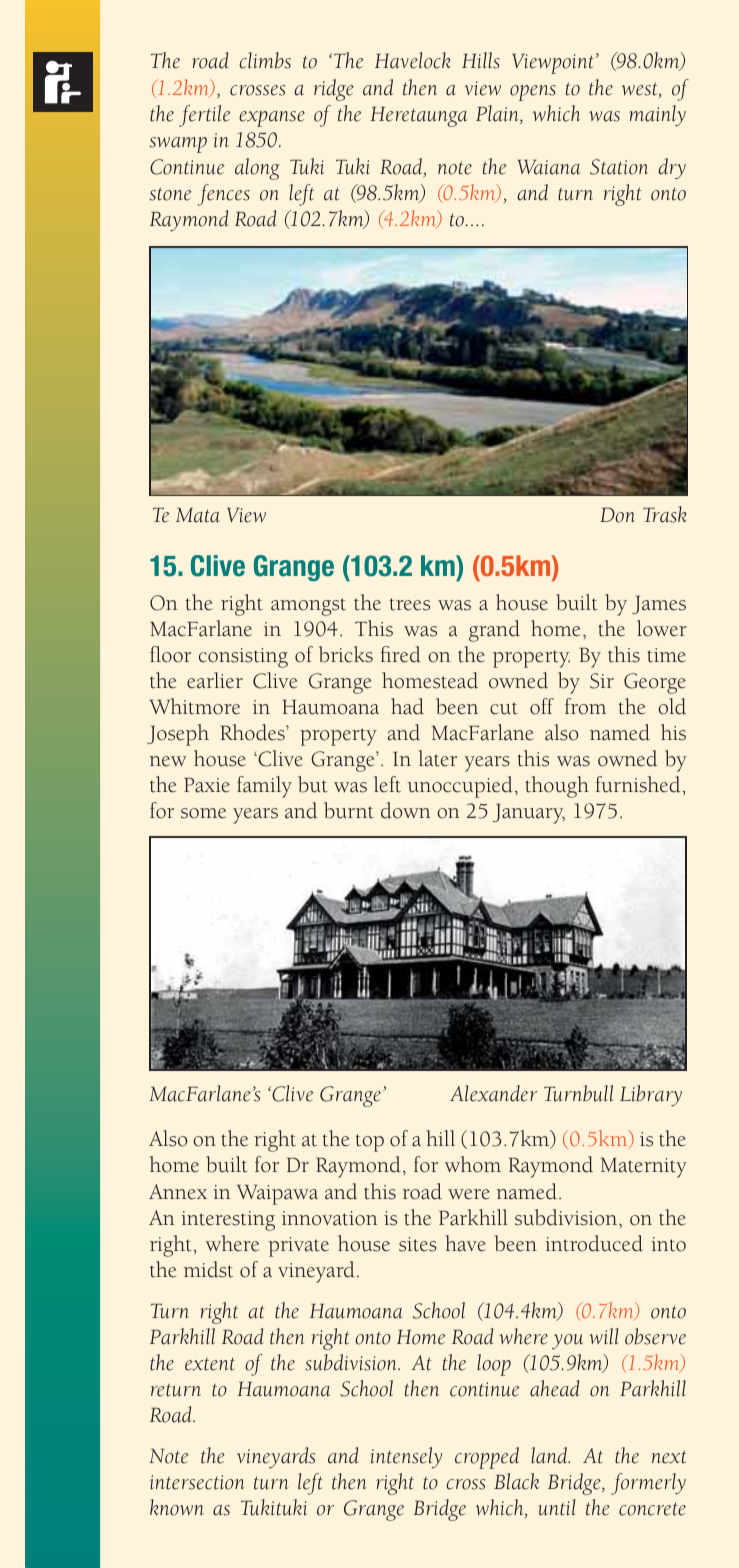 This image has width=739, height=1568. What do you see at coordinates (641, 90) in the image?
I see `west` at bounding box center [641, 90].
